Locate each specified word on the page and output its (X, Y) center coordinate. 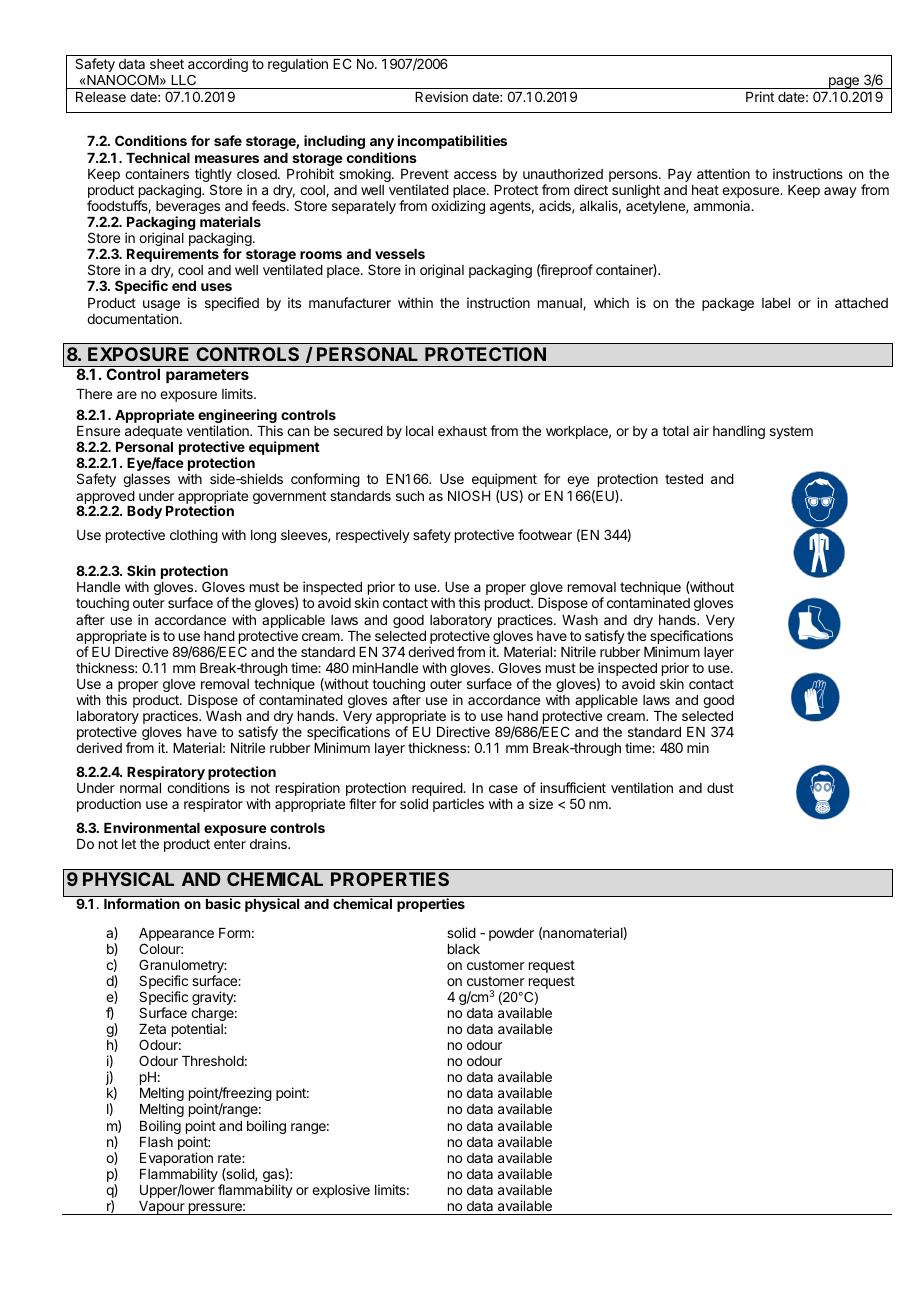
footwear (545, 534)
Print (760, 96)
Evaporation (176, 1159)
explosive (341, 1191)
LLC (183, 80)
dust (720, 788)
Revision (441, 96)
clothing (194, 536)
